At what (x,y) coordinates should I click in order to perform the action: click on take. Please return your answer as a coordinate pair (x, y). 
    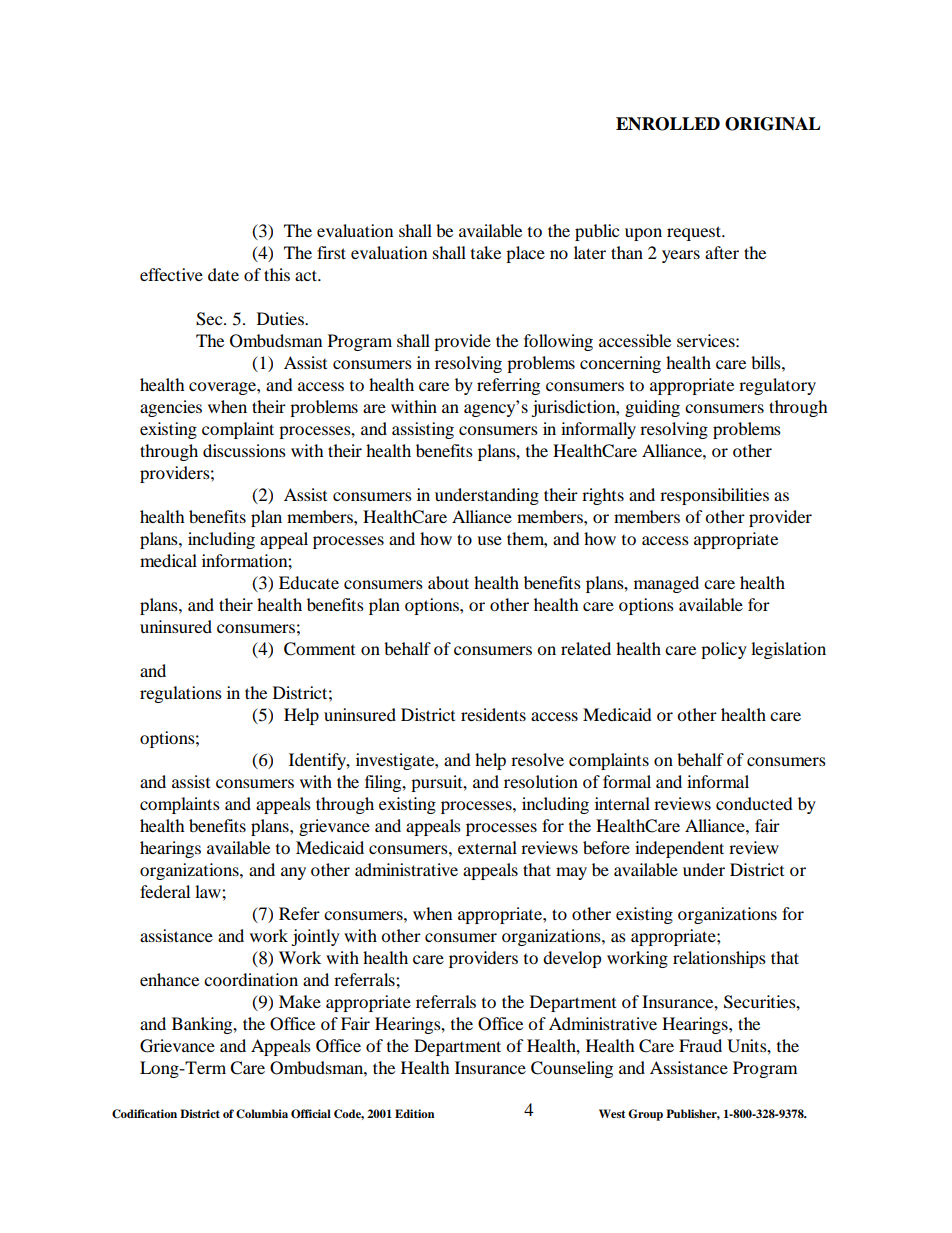
    Looking at the image, I should click on (486, 252).
